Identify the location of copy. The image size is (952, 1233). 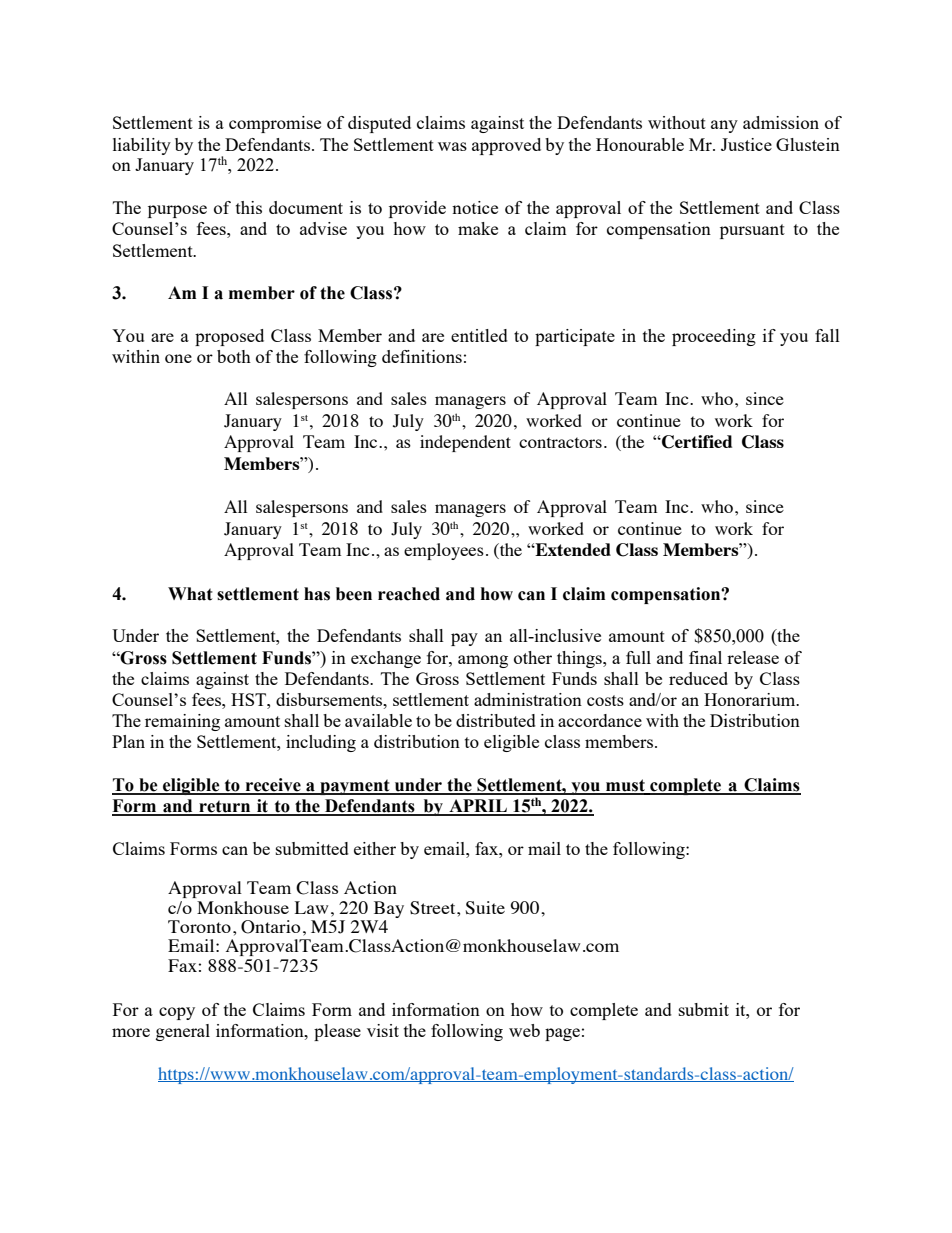
(177, 1013).
